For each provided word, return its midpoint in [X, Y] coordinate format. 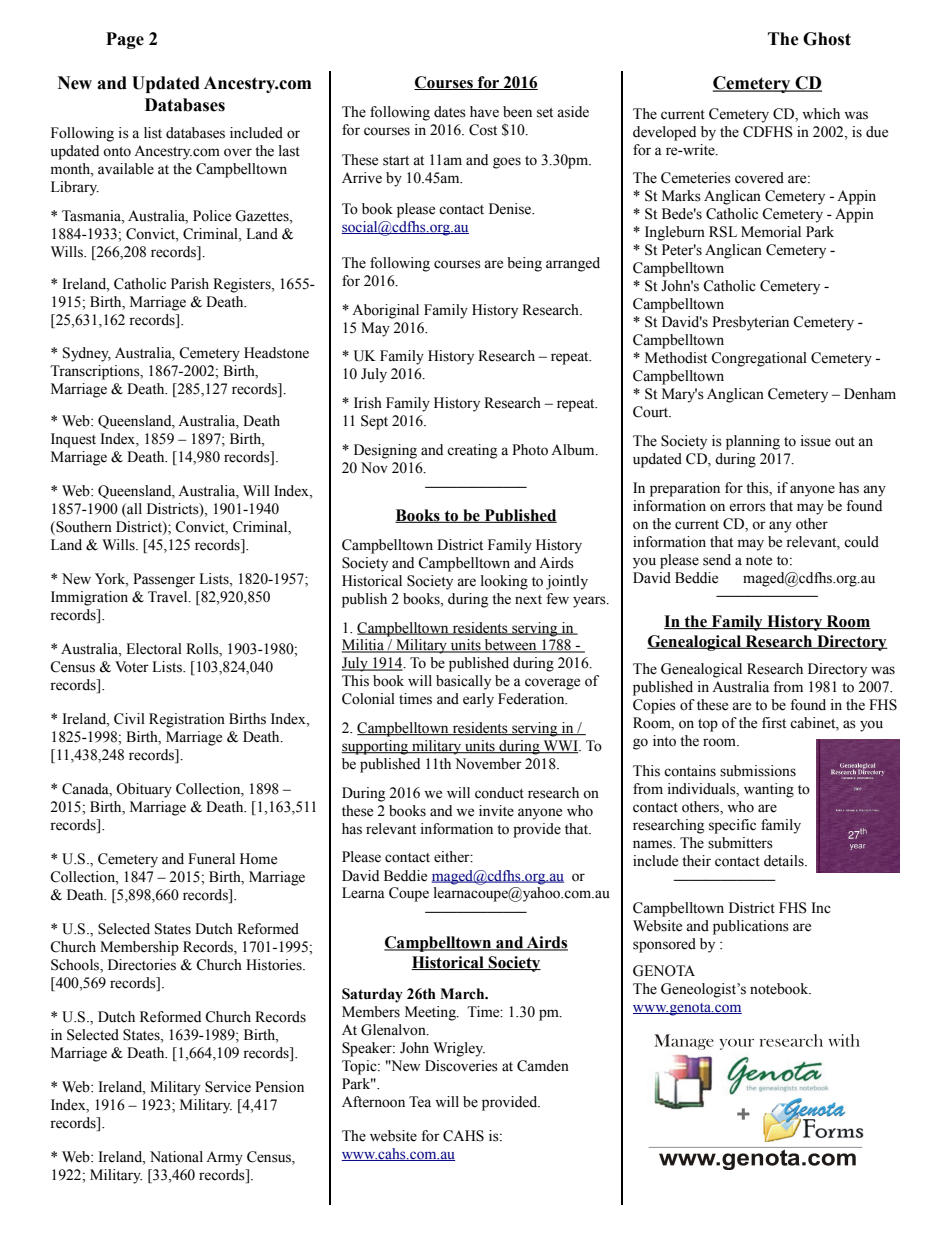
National [176, 1157]
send [717, 560]
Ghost [827, 39]
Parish [190, 284]
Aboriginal [385, 311]
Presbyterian [750, 323]
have [484, 112]
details [785, 861]
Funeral [211, 859]
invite [496, 811]
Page [125, 40]
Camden [543, 1066]
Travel [169, 597]
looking [504, 582]
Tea [420, 1102]
